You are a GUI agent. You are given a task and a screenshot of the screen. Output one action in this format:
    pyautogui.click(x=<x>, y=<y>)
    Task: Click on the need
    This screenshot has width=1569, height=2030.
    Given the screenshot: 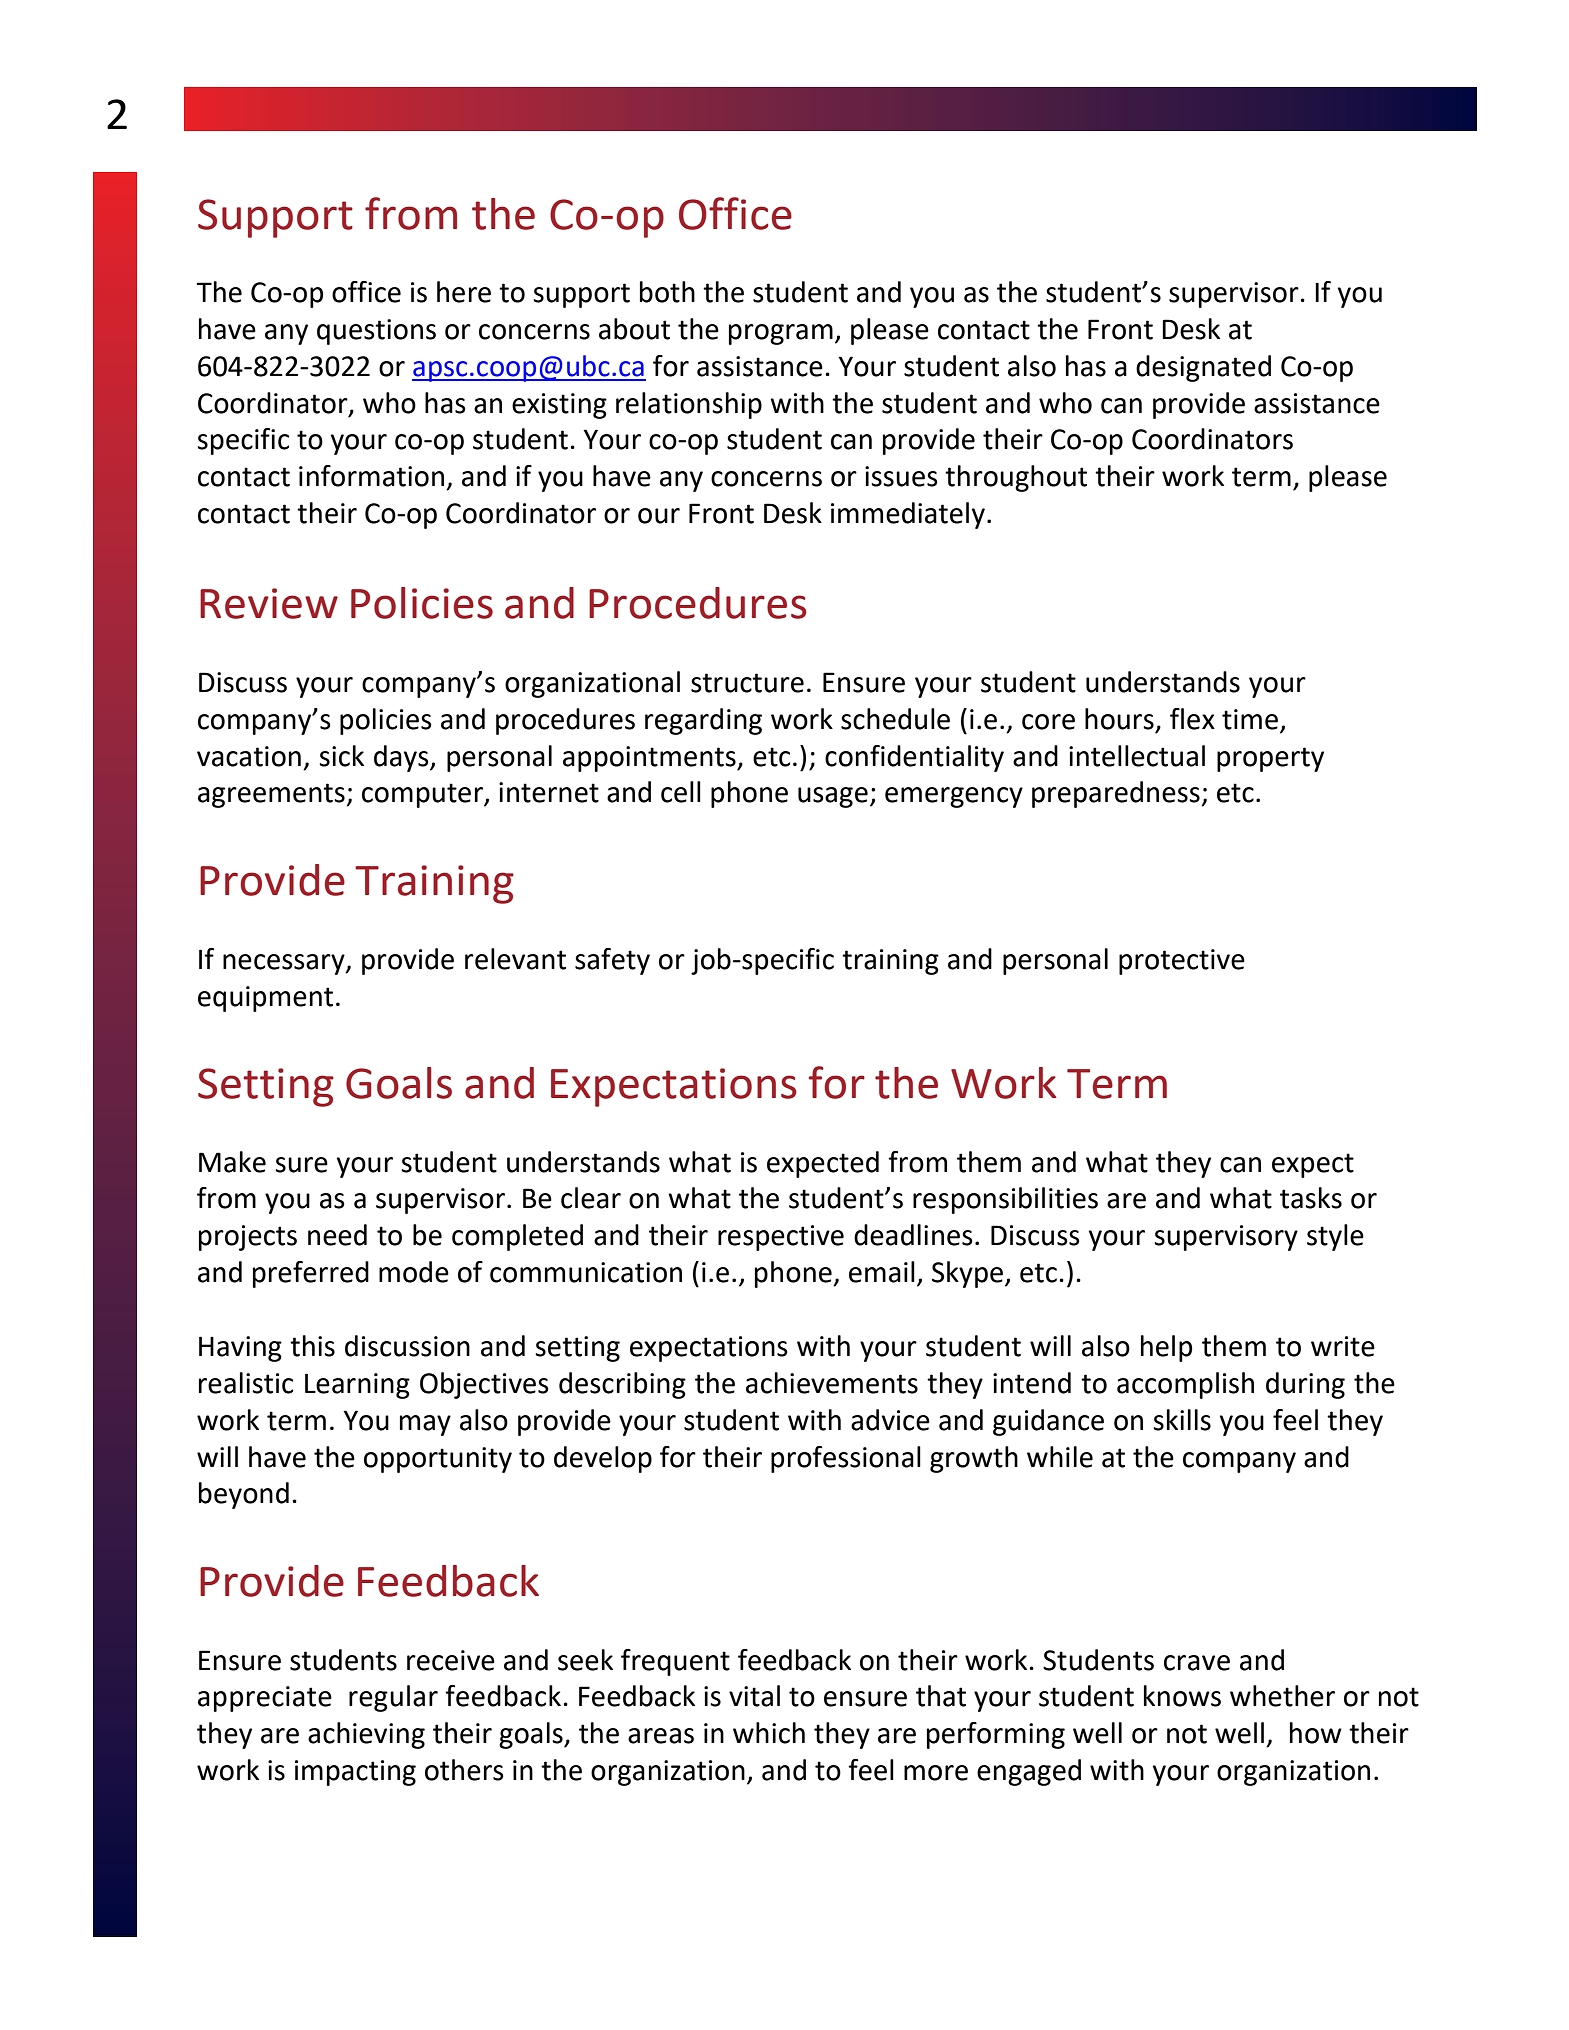 What is the action you would take?
    pyautogui.click(x=337, y=1235)
